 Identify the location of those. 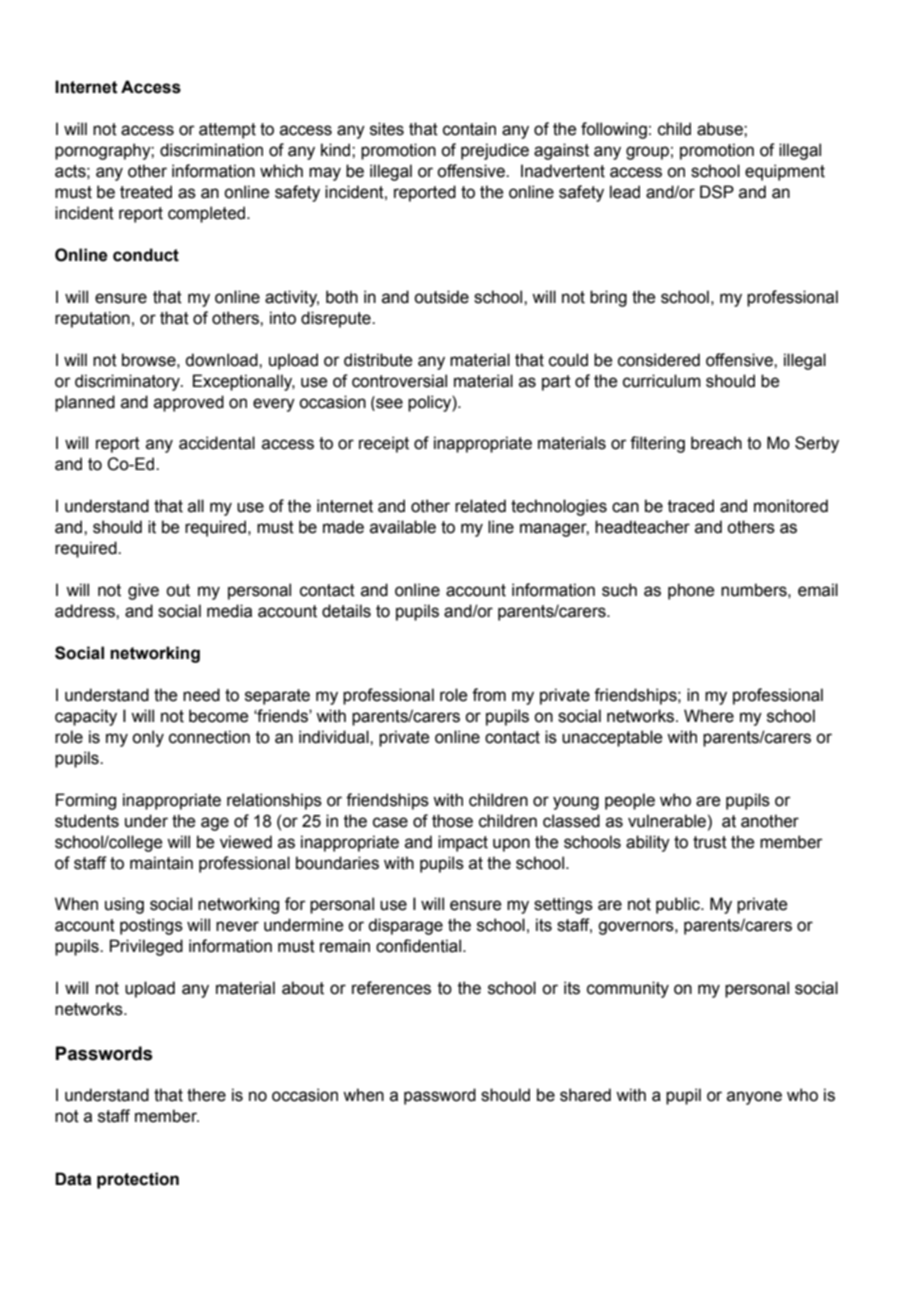
(452, 821).
